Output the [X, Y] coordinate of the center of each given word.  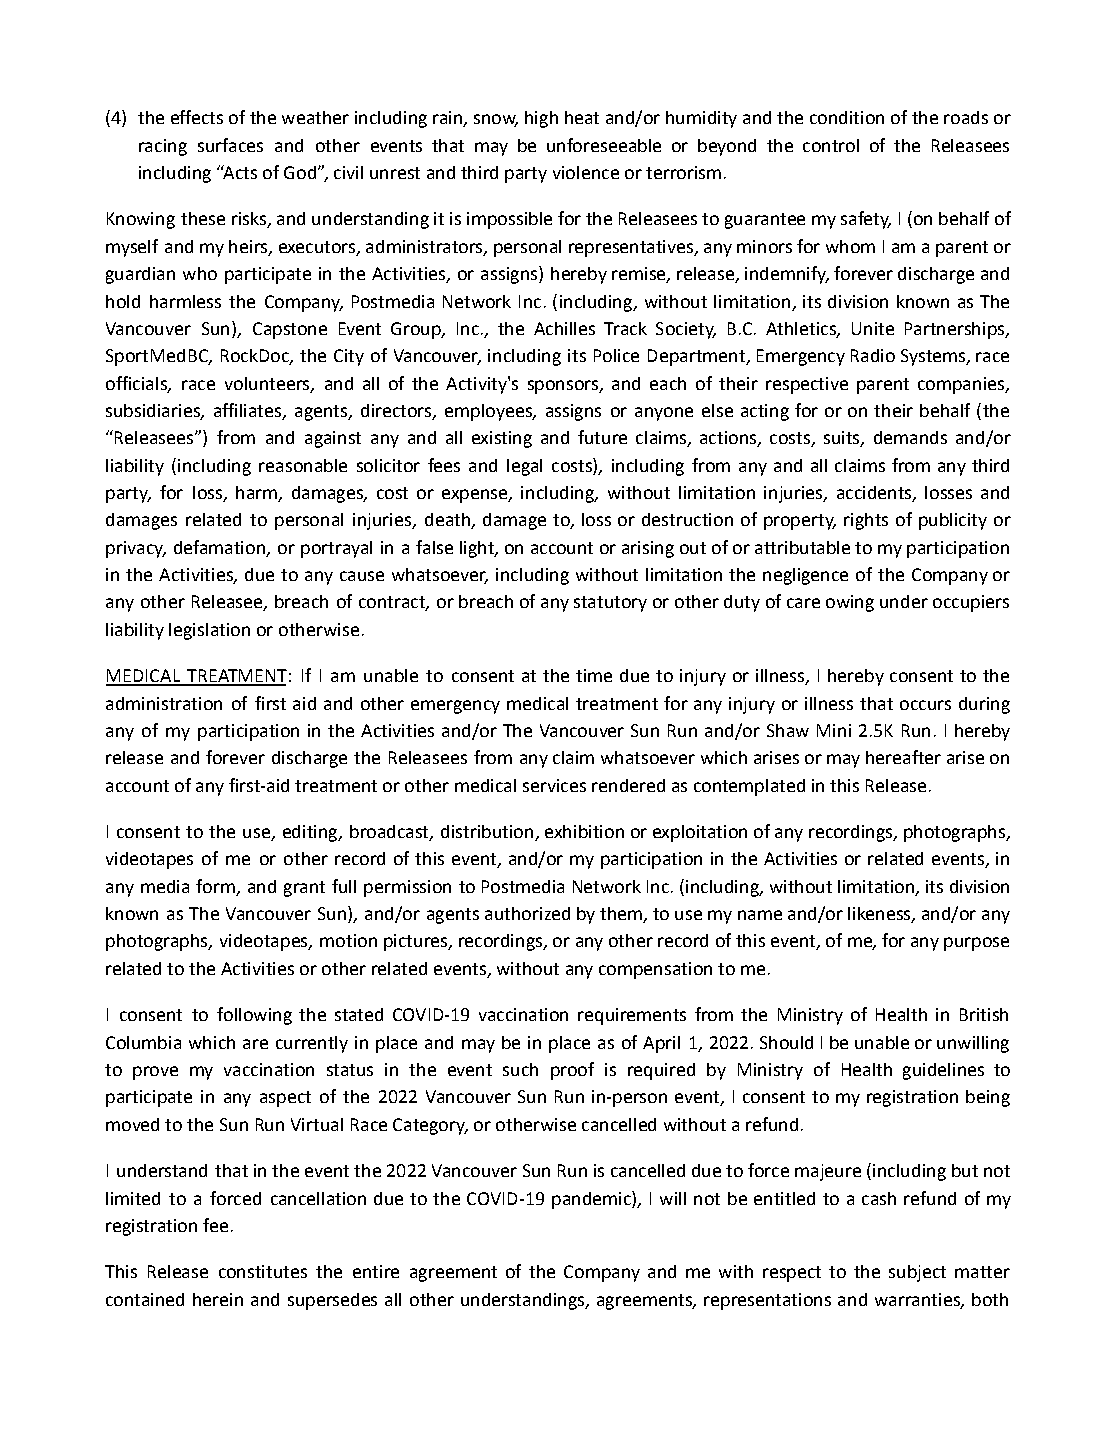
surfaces [230, 145]
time [594, 675]
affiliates [248, 411]
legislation [209, 631]
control [831, 145]
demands [910, 437]
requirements [632, 1016]
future [602, 437]
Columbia [143, 1042]
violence [586, 172]
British [984, 1014]
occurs [925, 705]
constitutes [263, 1271]
